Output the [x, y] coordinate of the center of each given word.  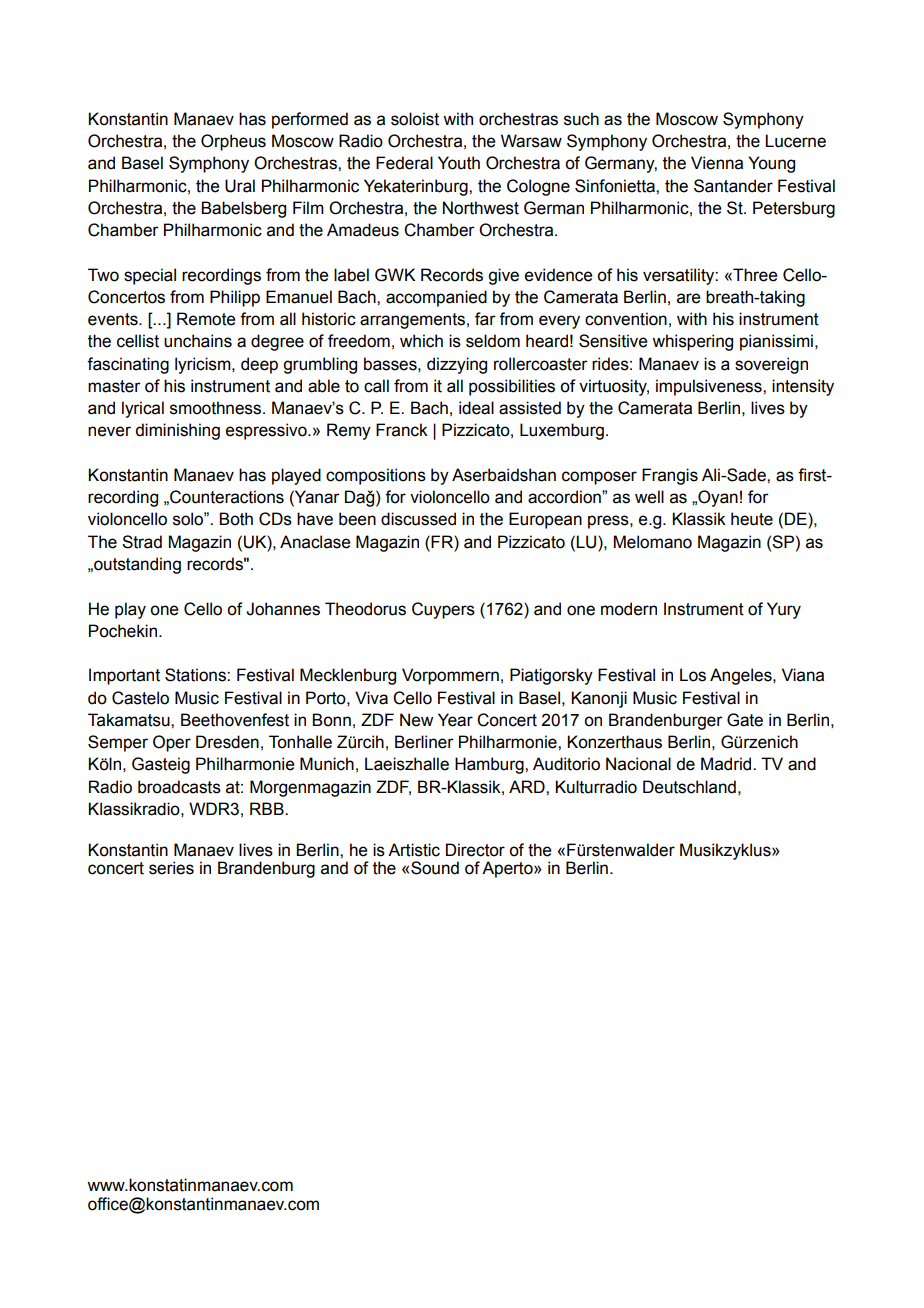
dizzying [457, 365]
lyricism [204, 365]
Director [475, 850]
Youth [459, 163]
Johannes [283, 609]
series [171, 868]
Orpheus [233, 142]
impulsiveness [710, 387]
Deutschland [689, 787]
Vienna [717, 163]
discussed [418, 519]
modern [629, 609]
